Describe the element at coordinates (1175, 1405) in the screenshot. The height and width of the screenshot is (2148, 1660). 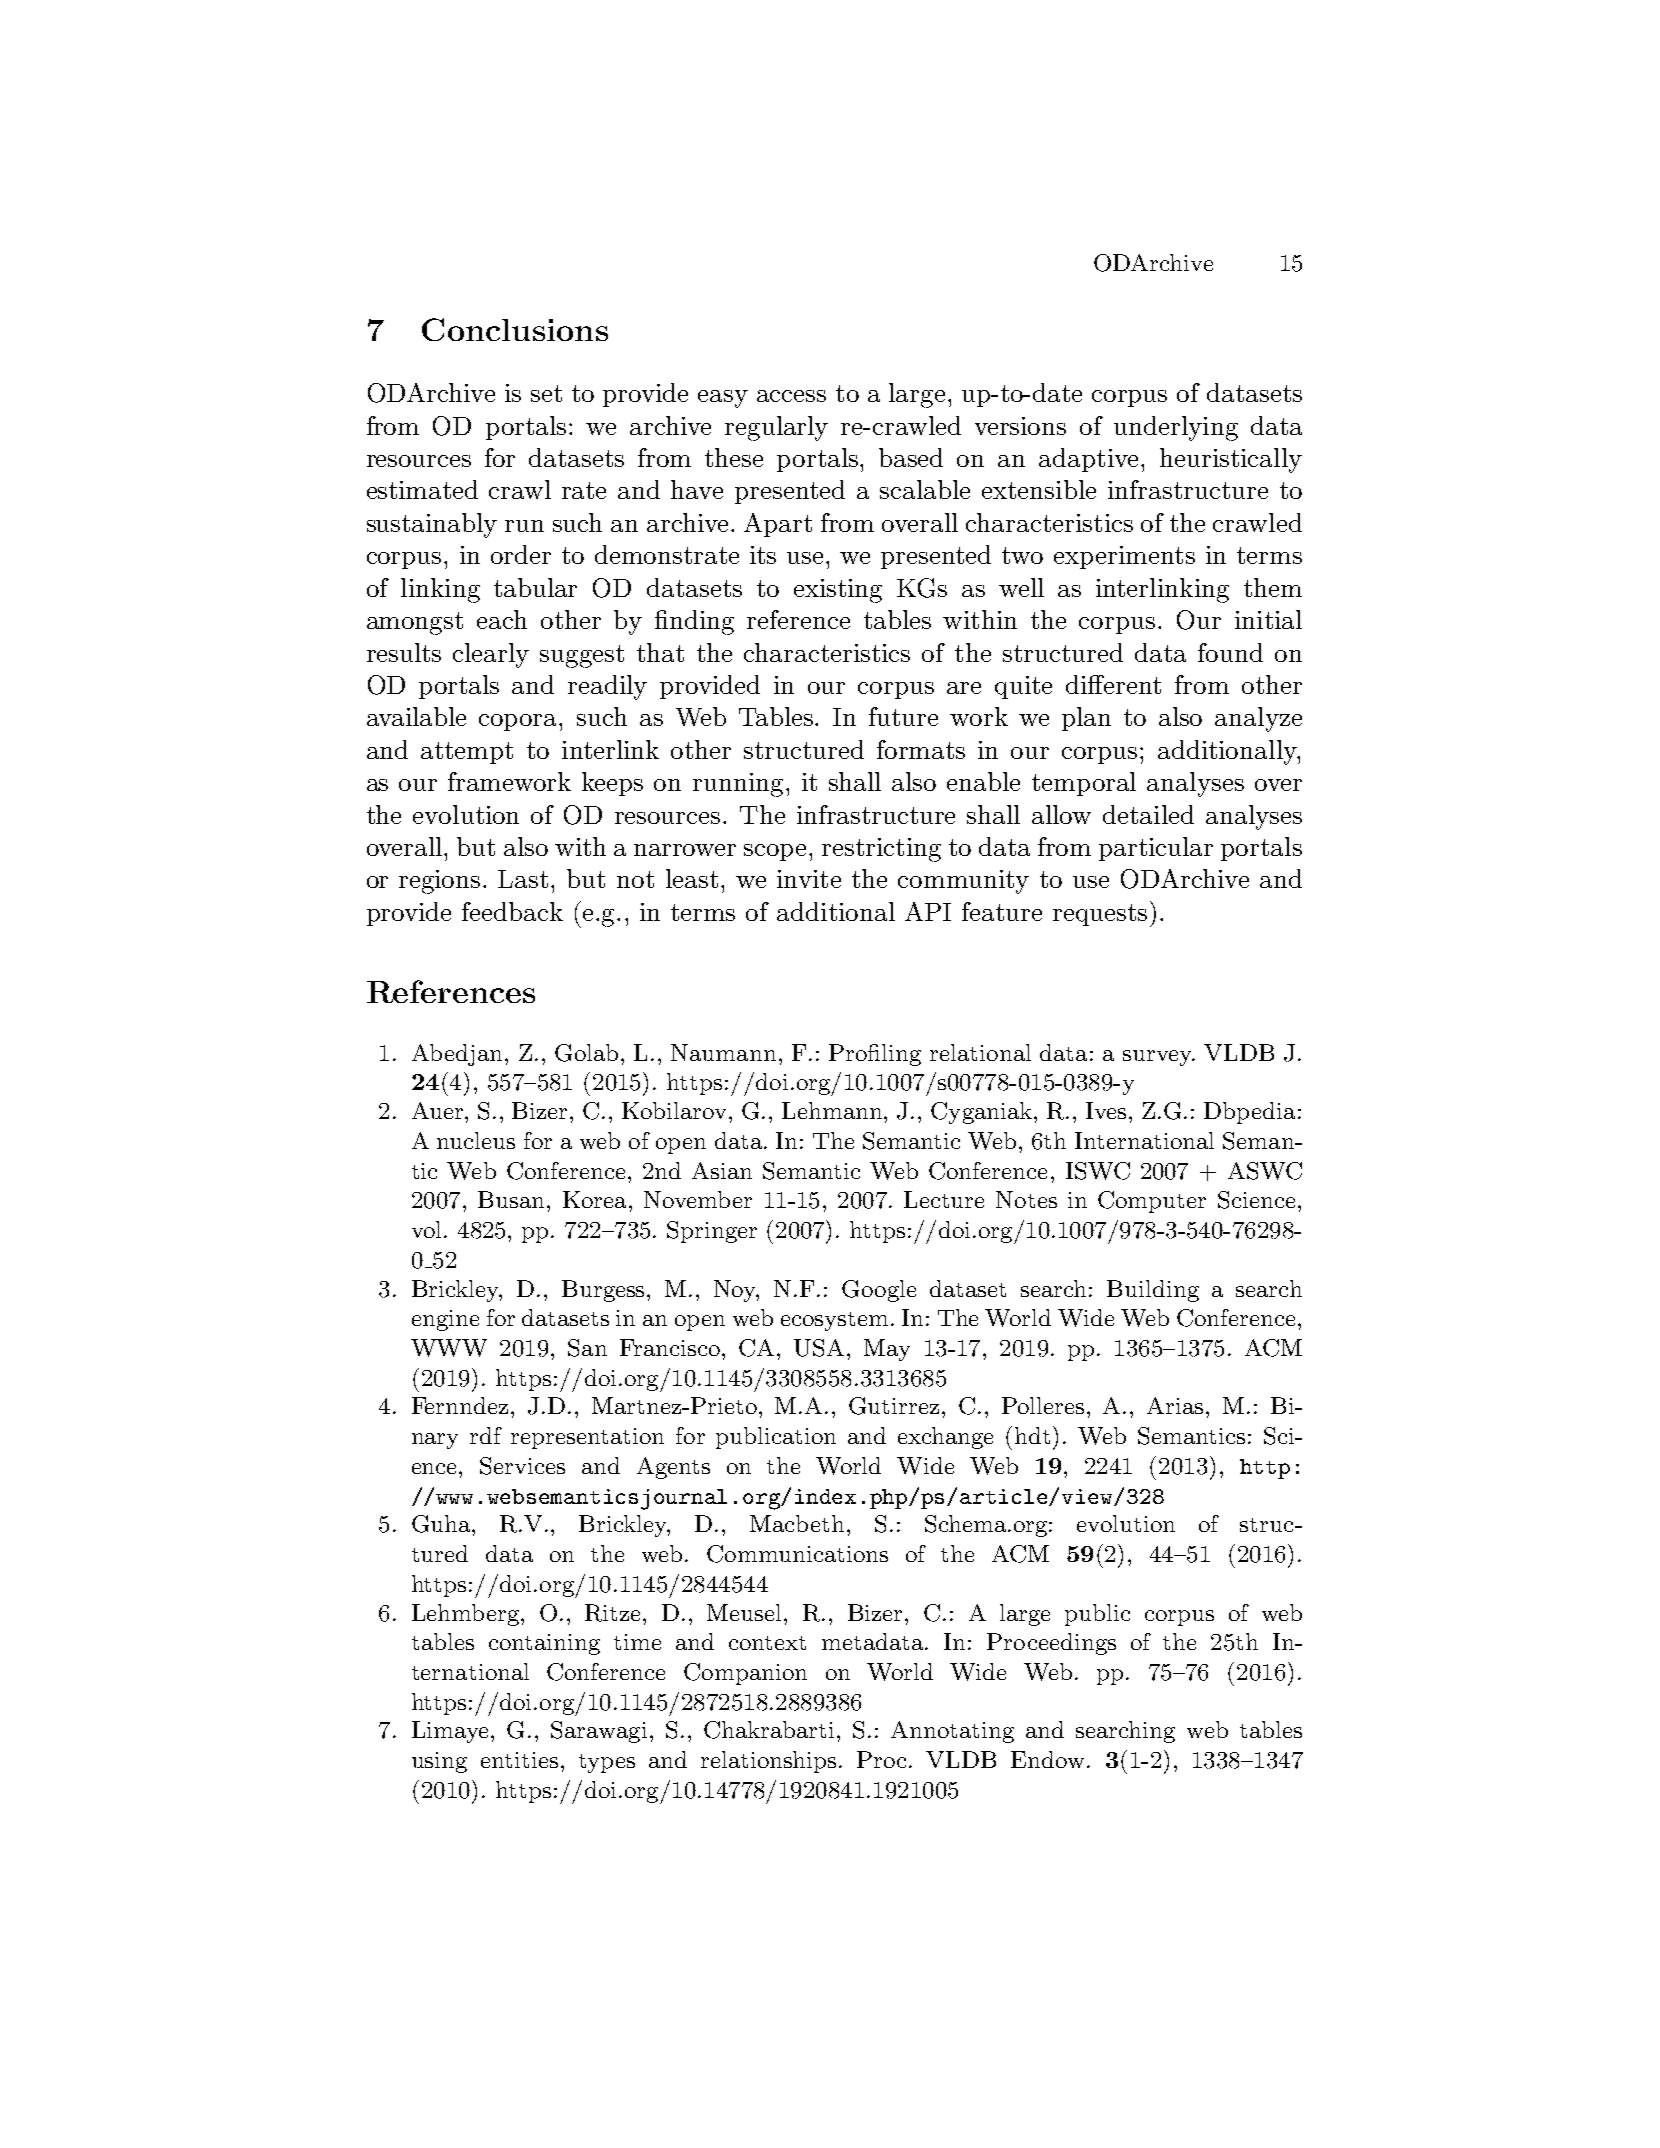
I see `Arias` at that location.
